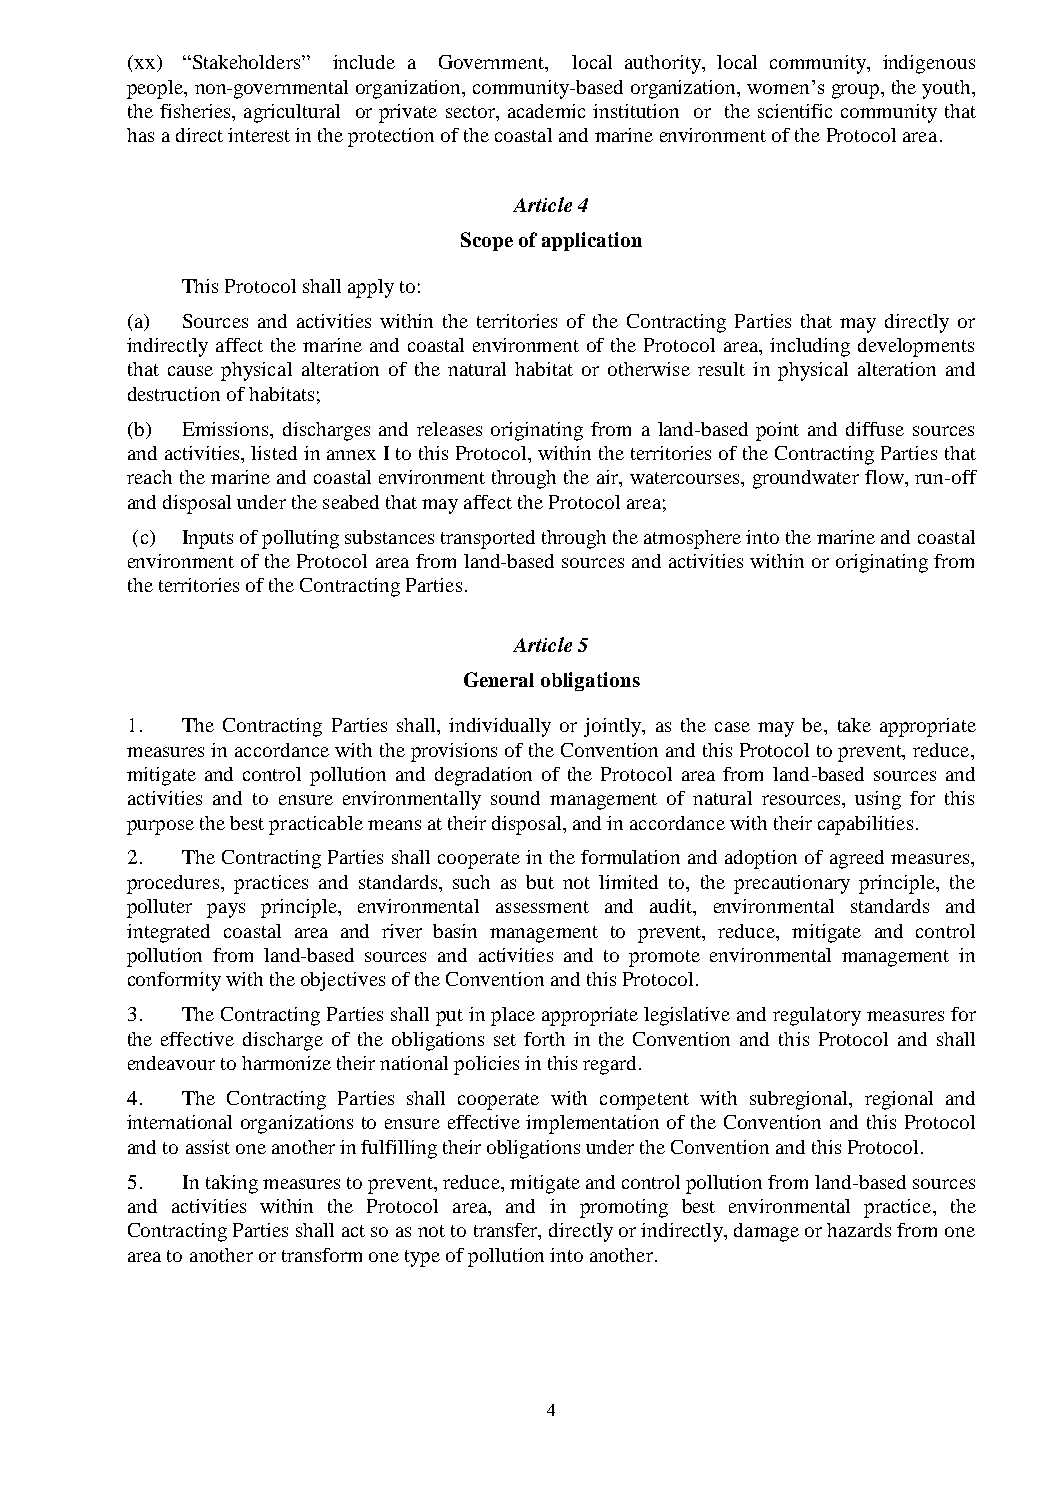 The width and height of the screenshot is (1051, 1486). I want to click on hazards, so click(859, 1230).
